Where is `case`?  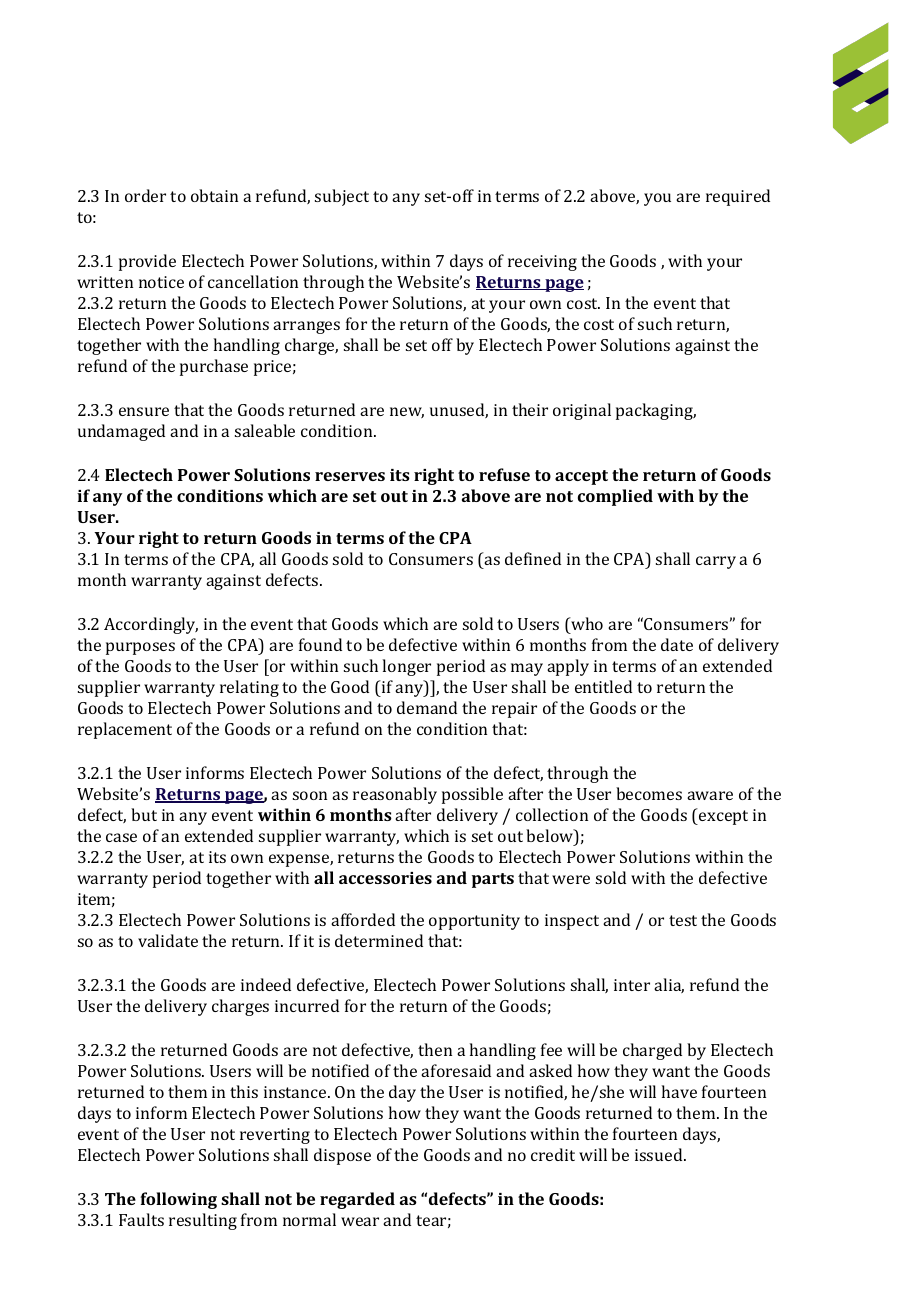
case is located at coordinates (121, 837).
